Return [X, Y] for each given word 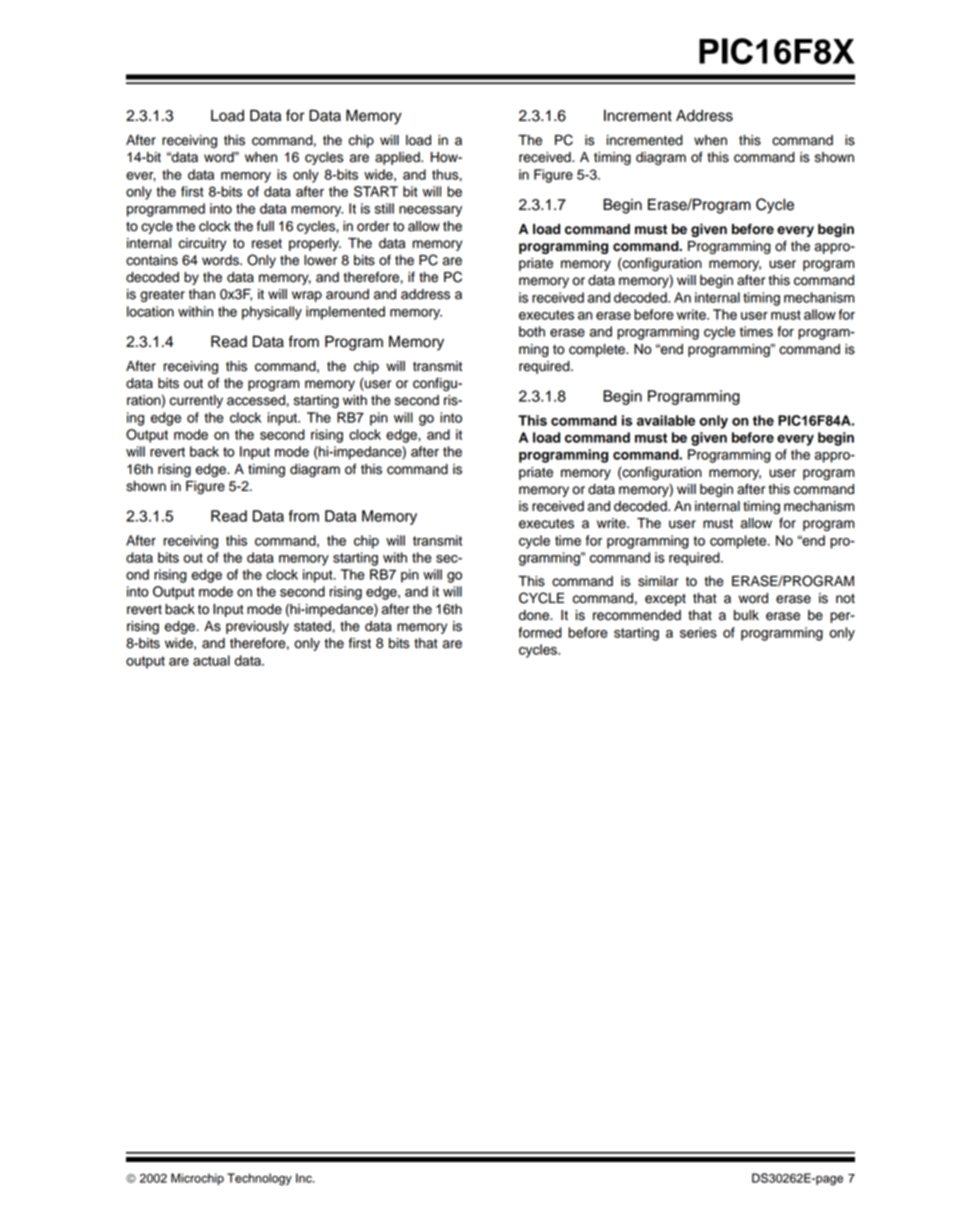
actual [211, 660]
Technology [259, 1179]
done [535, 615]
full [265, 226]
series [698, 632]
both [532, 331]
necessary [430, 211]
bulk [746, 615]
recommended [637, 615]
